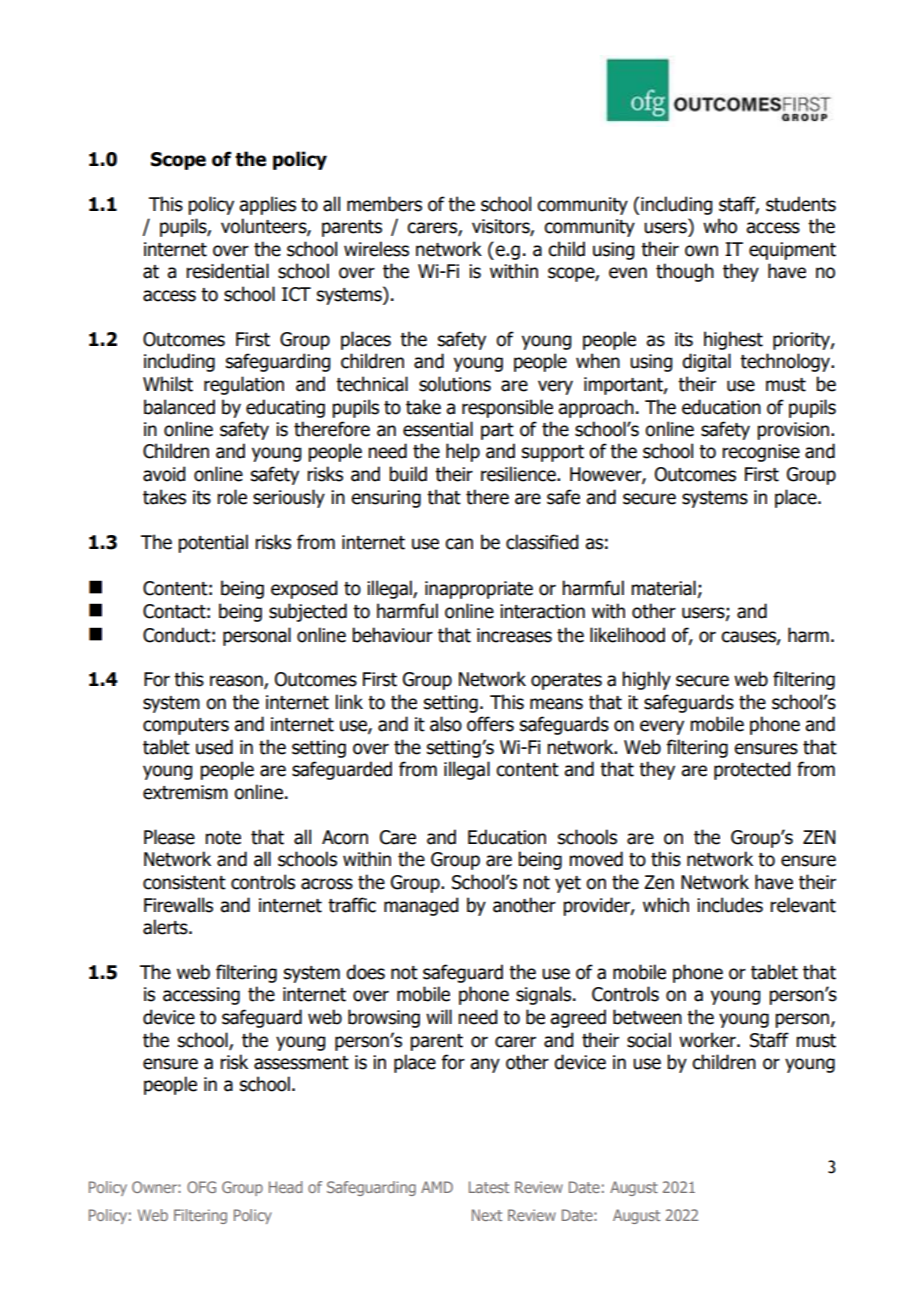 This screenshot has width=924, height=1308. I want to click on who, so click(720, 226).
